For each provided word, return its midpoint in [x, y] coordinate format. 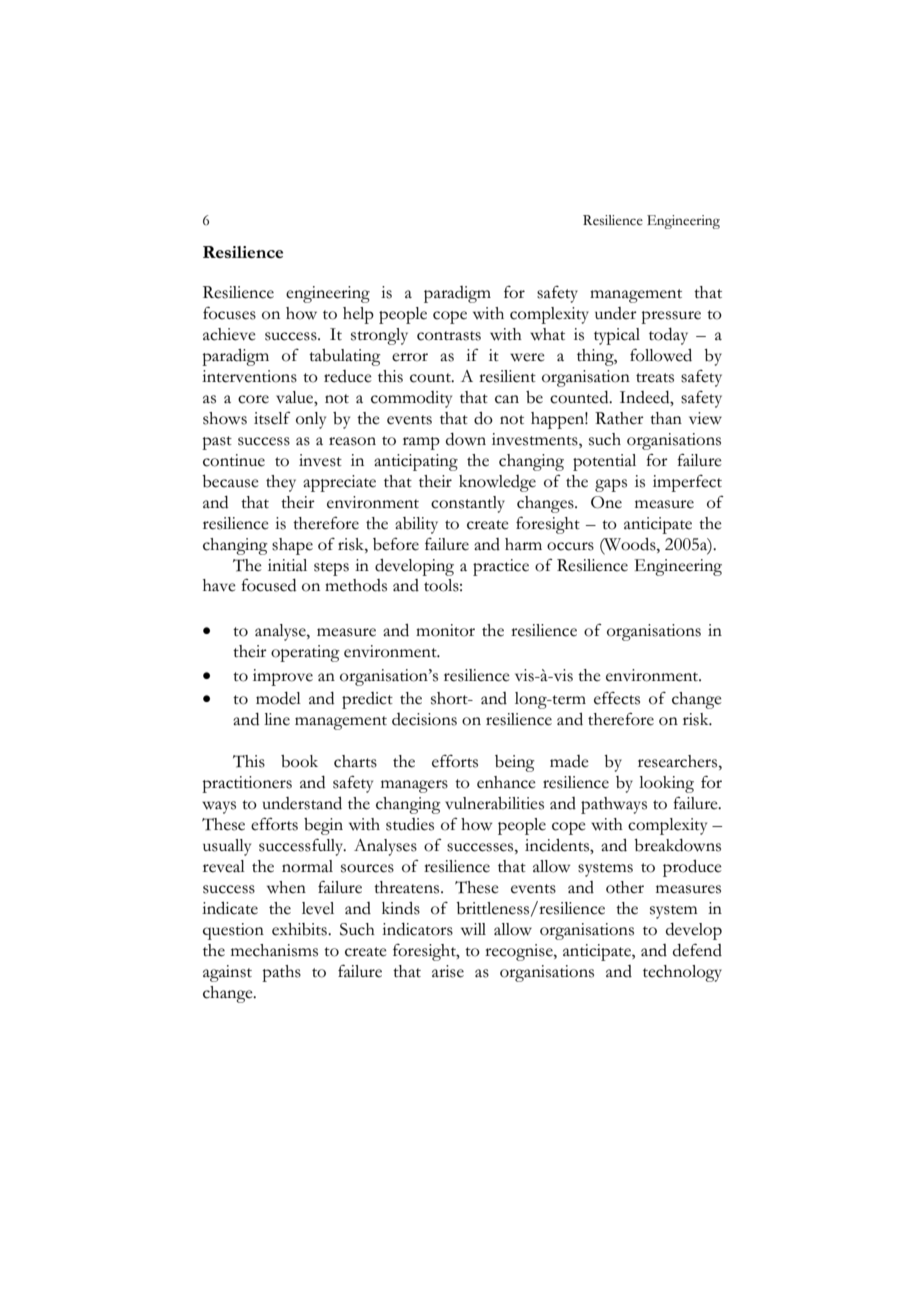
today [668, 336]
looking [666, 784]
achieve [229, 334]
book [299, 761]
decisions [424, 719]
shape [292, 546]
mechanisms [274, 950]
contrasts [449, 336]
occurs [570, 546]
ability [416, 525]
